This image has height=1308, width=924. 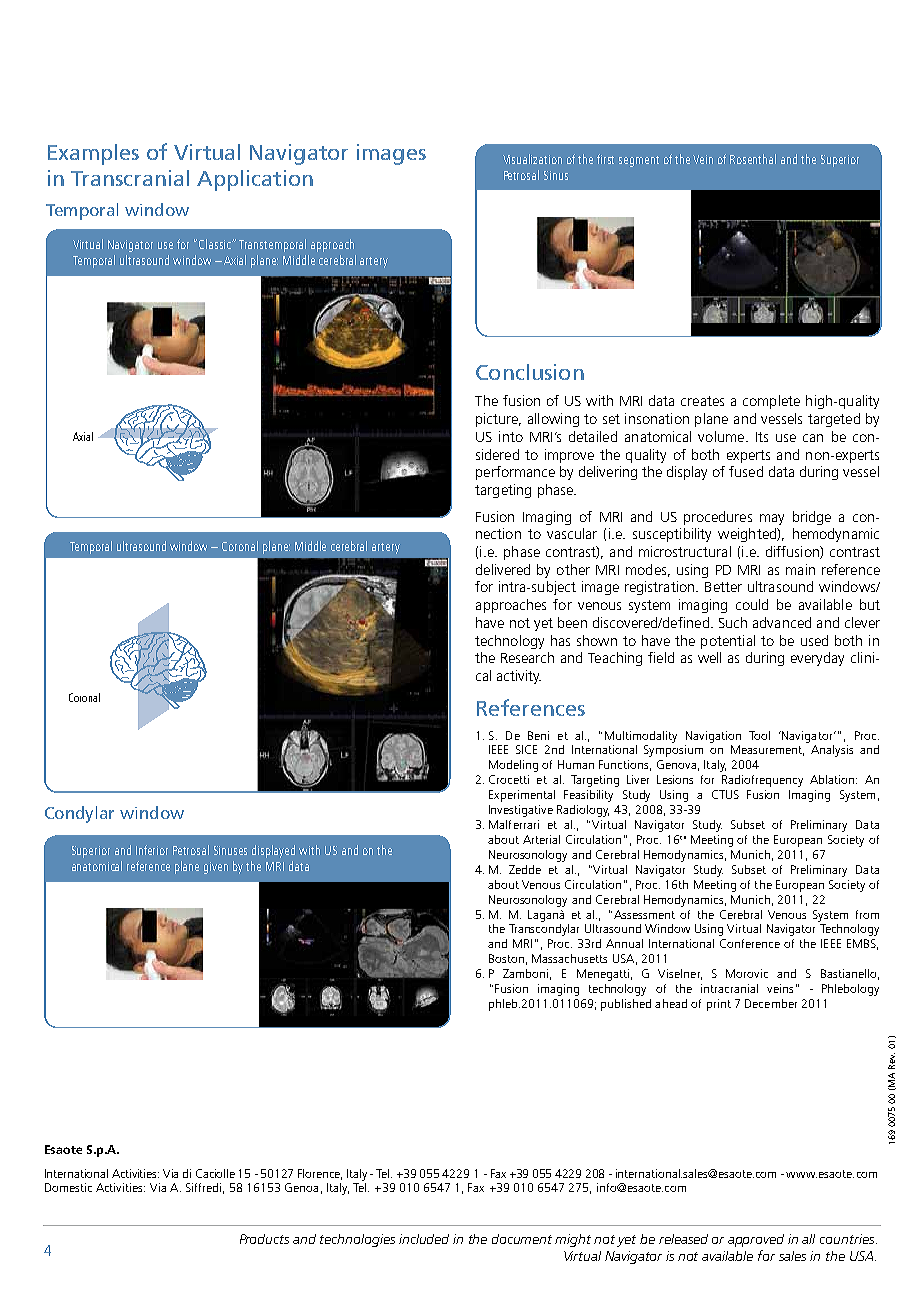 I want to click on Experimental, so click(x=522, y=796).
